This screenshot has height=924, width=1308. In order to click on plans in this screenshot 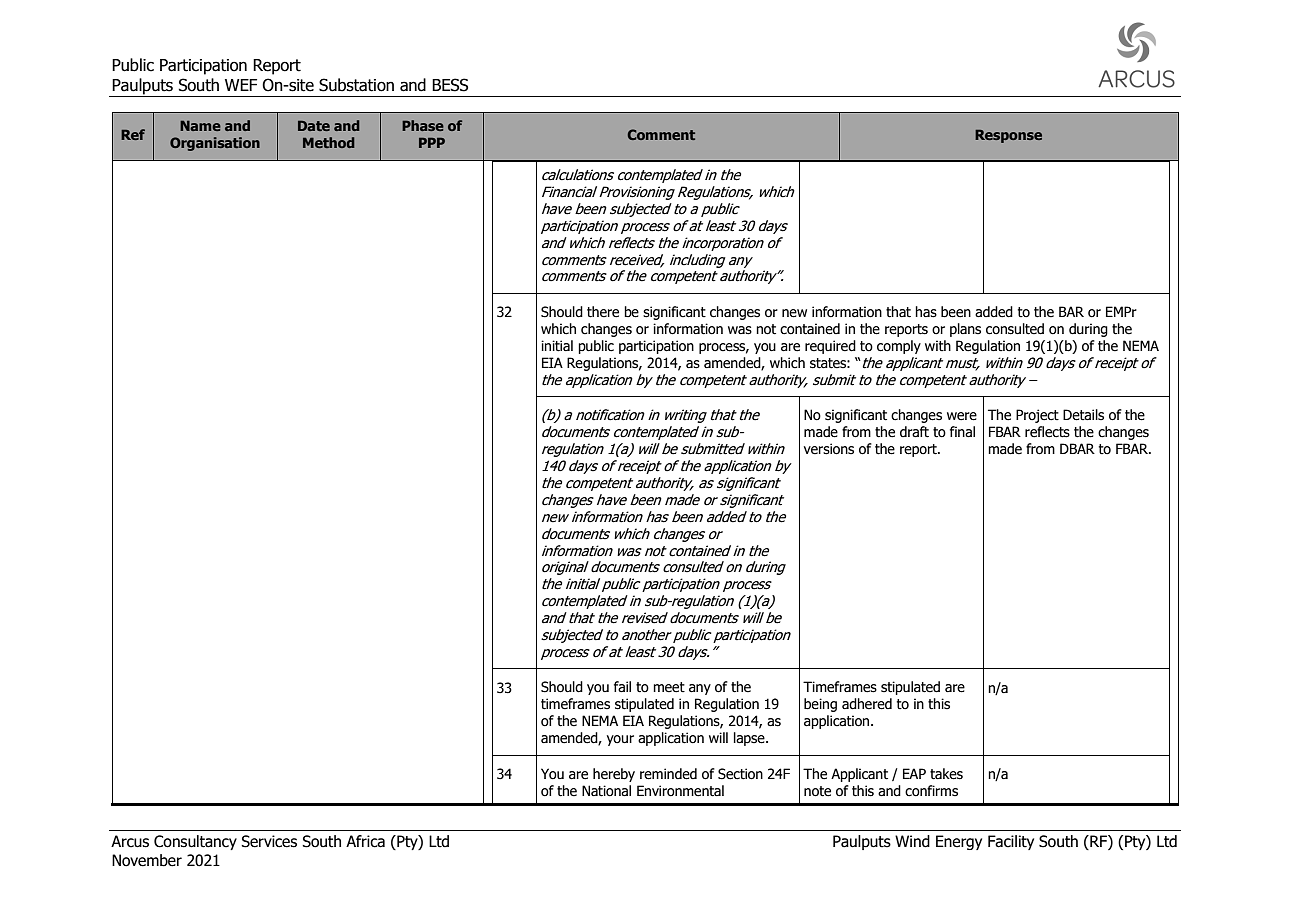, I will do `click(965, 330)`.
